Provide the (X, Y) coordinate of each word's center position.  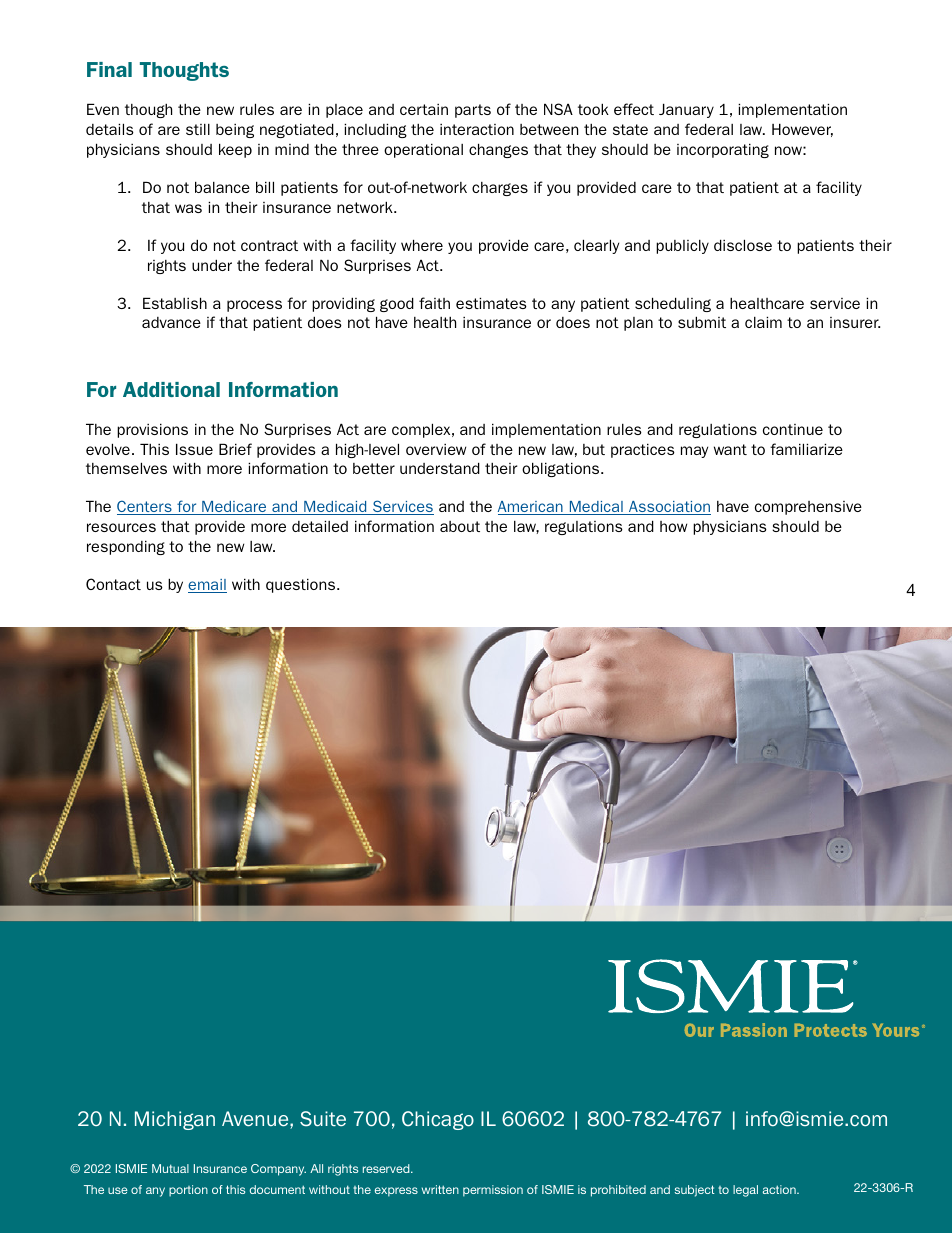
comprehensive (808, 508)
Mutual (170, 1168)
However (802, 130)
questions (302, 585)
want (730, 449)
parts (473, 111)
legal (745, 1191)
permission (493, 1191)
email (207, 586)
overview (436, 449)
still (198, 129)
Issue (194, 449)
